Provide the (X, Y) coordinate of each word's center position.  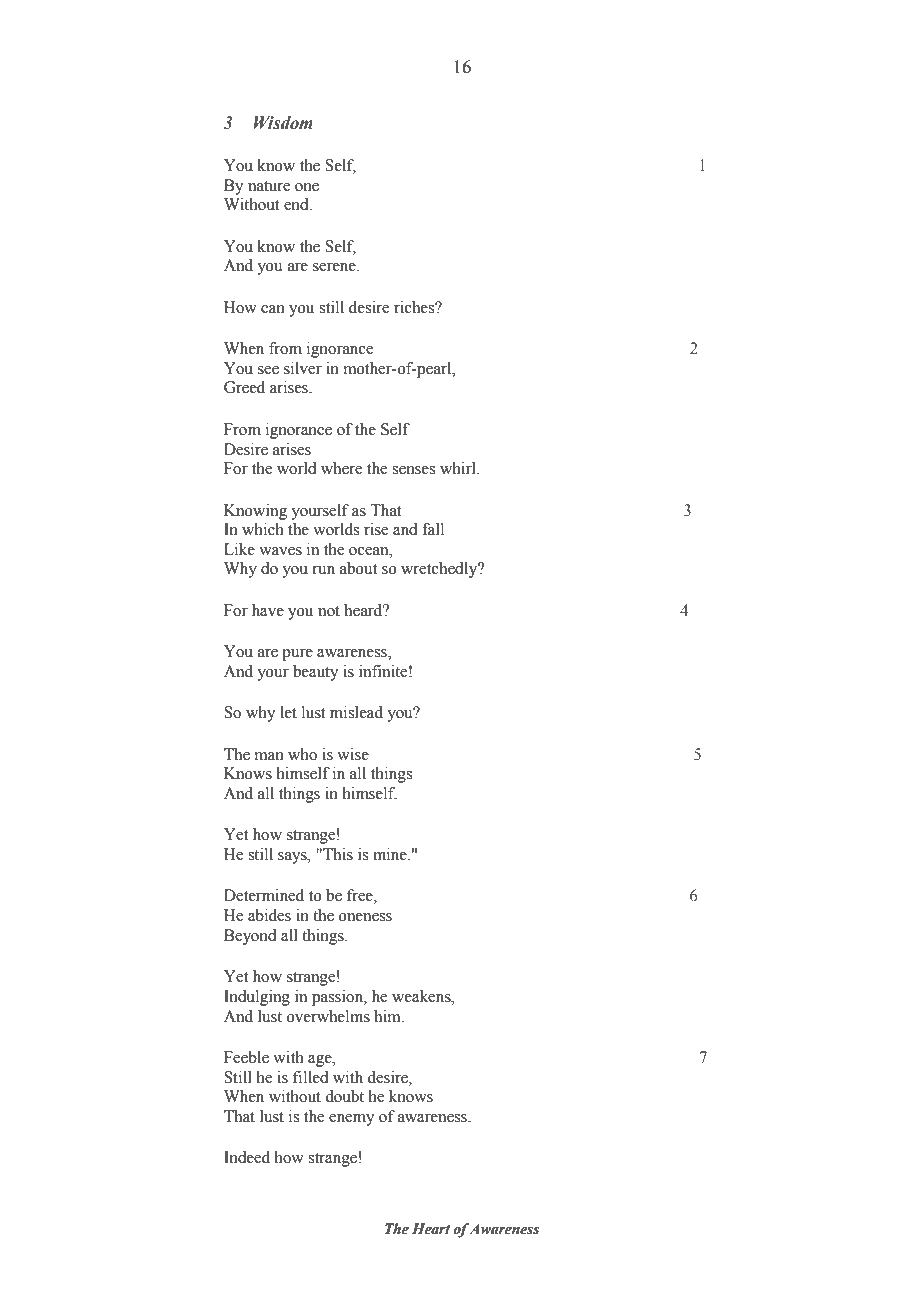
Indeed (247, 1157)
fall (433, 529)
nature (269, 186)
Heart (431, 1229)
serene (335, 267)
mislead (356, 712)
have (268, 610)
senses (413, 470)
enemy (352, 1120)
